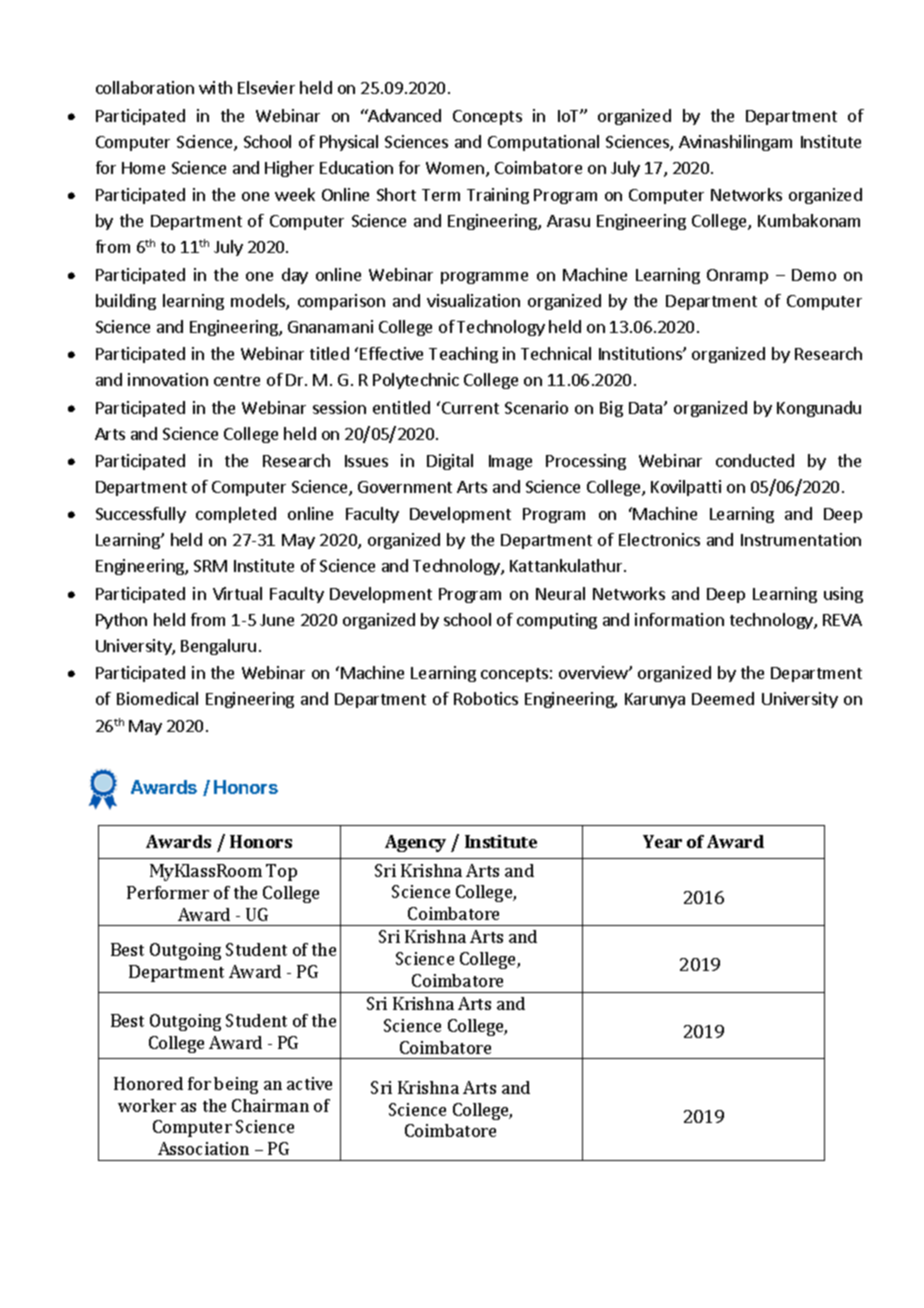 Image resolution: width=924 pixels, height=1308 pixels. What do you see at coordinates (218, 647) in the screenshot?
I see `Bengaluru` at bounding box center [218, 647].
